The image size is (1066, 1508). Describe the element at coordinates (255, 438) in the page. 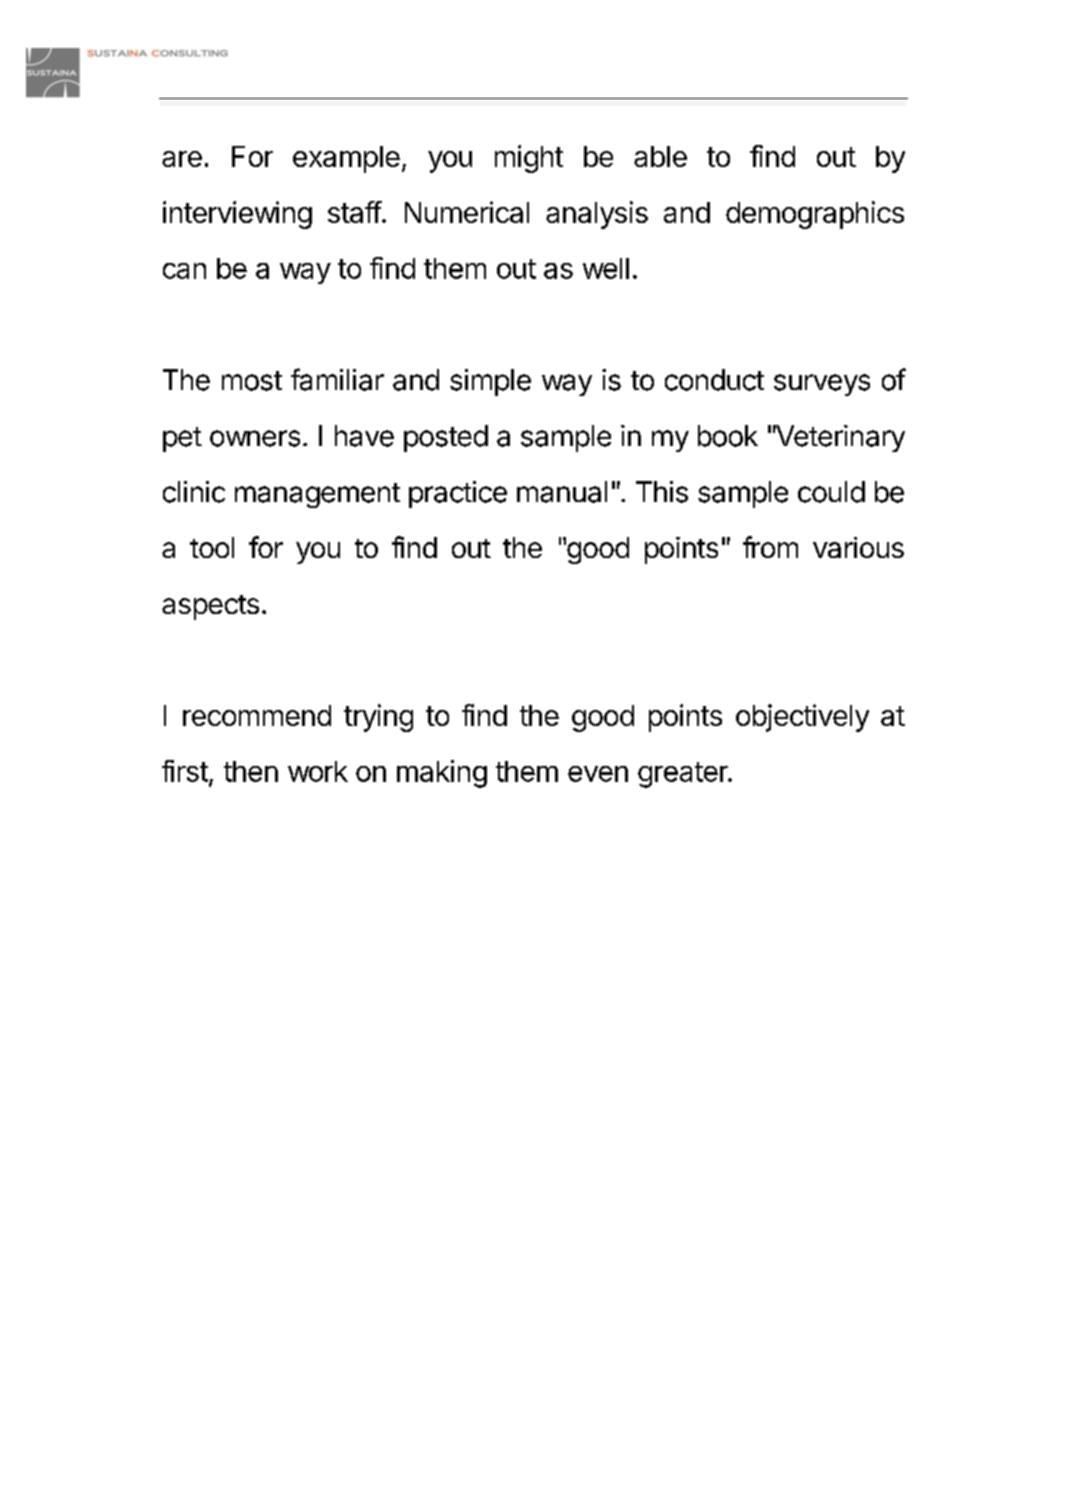

I see `owners` at that location.
